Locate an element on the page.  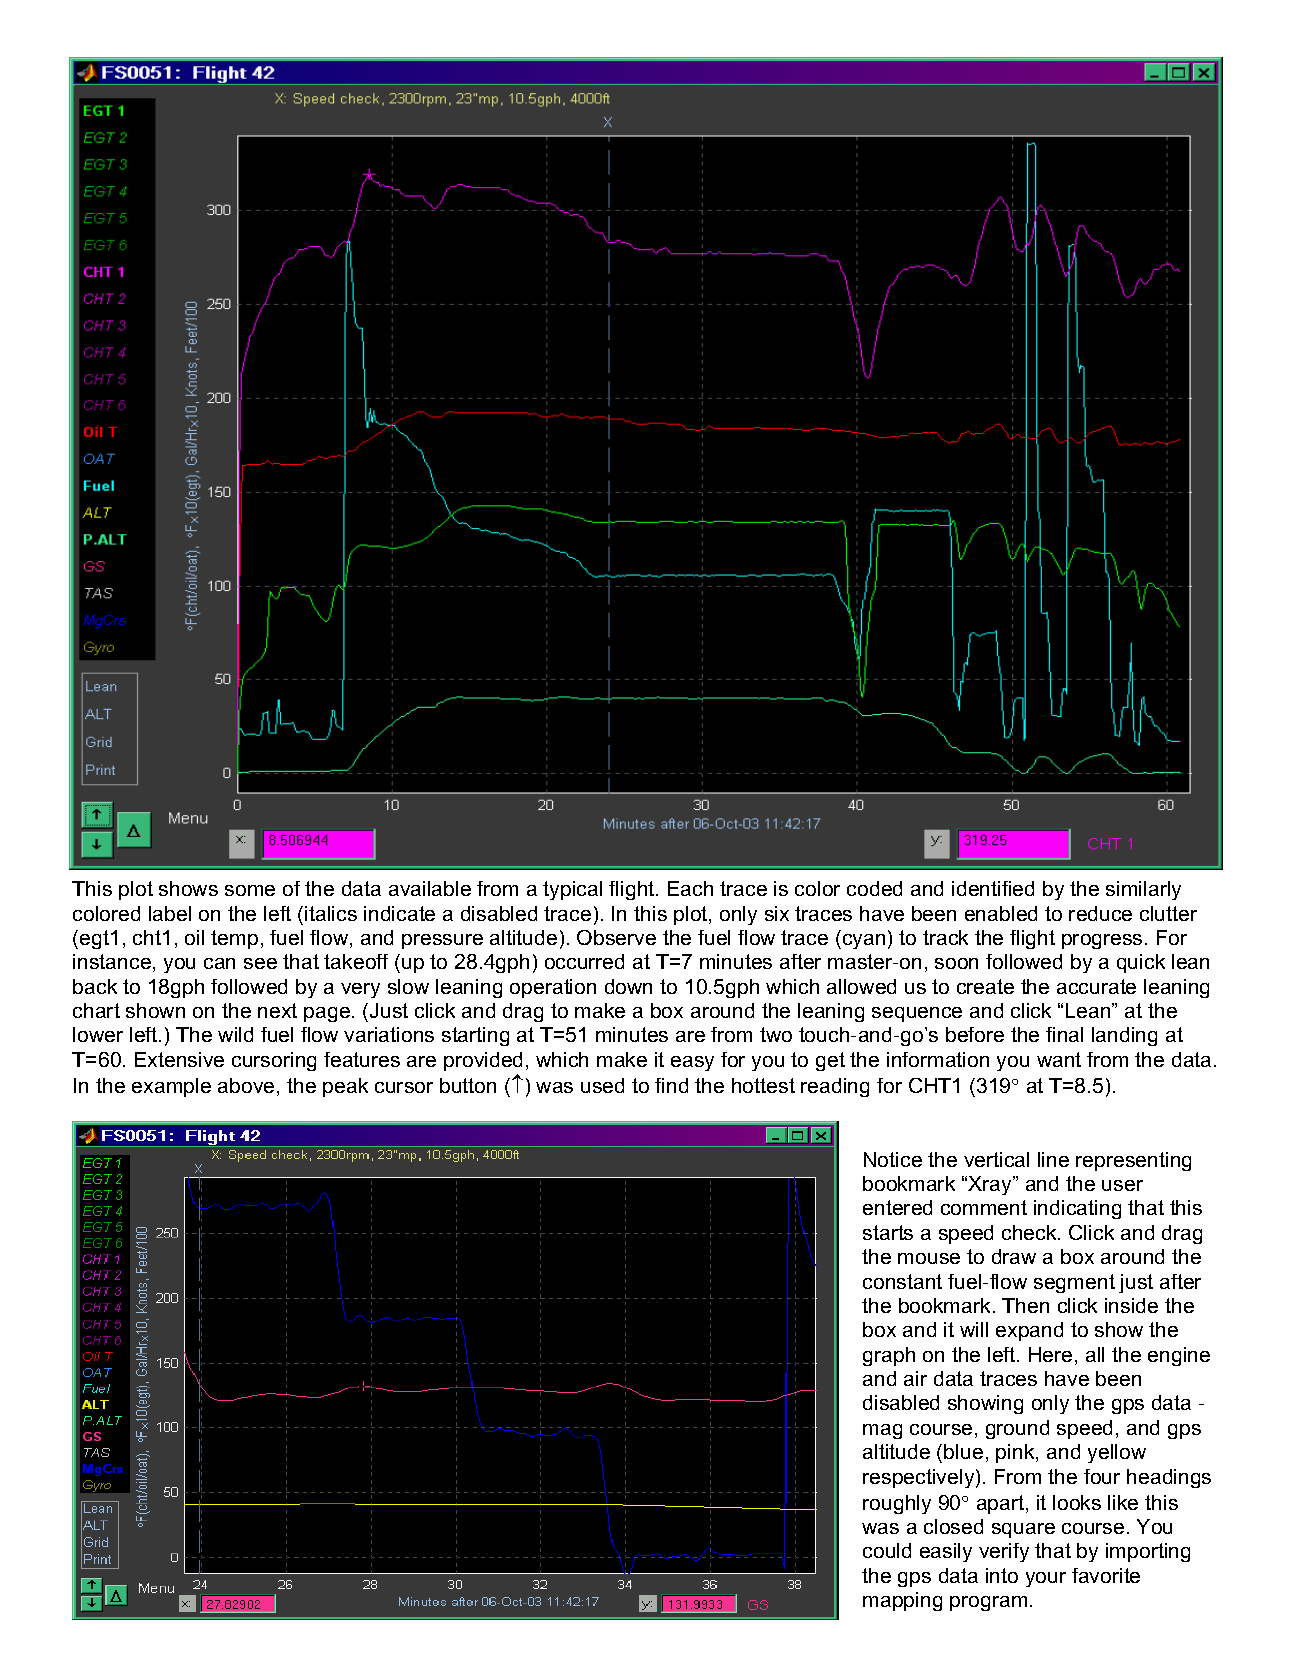
Each is located at coordinates (690, 888).
